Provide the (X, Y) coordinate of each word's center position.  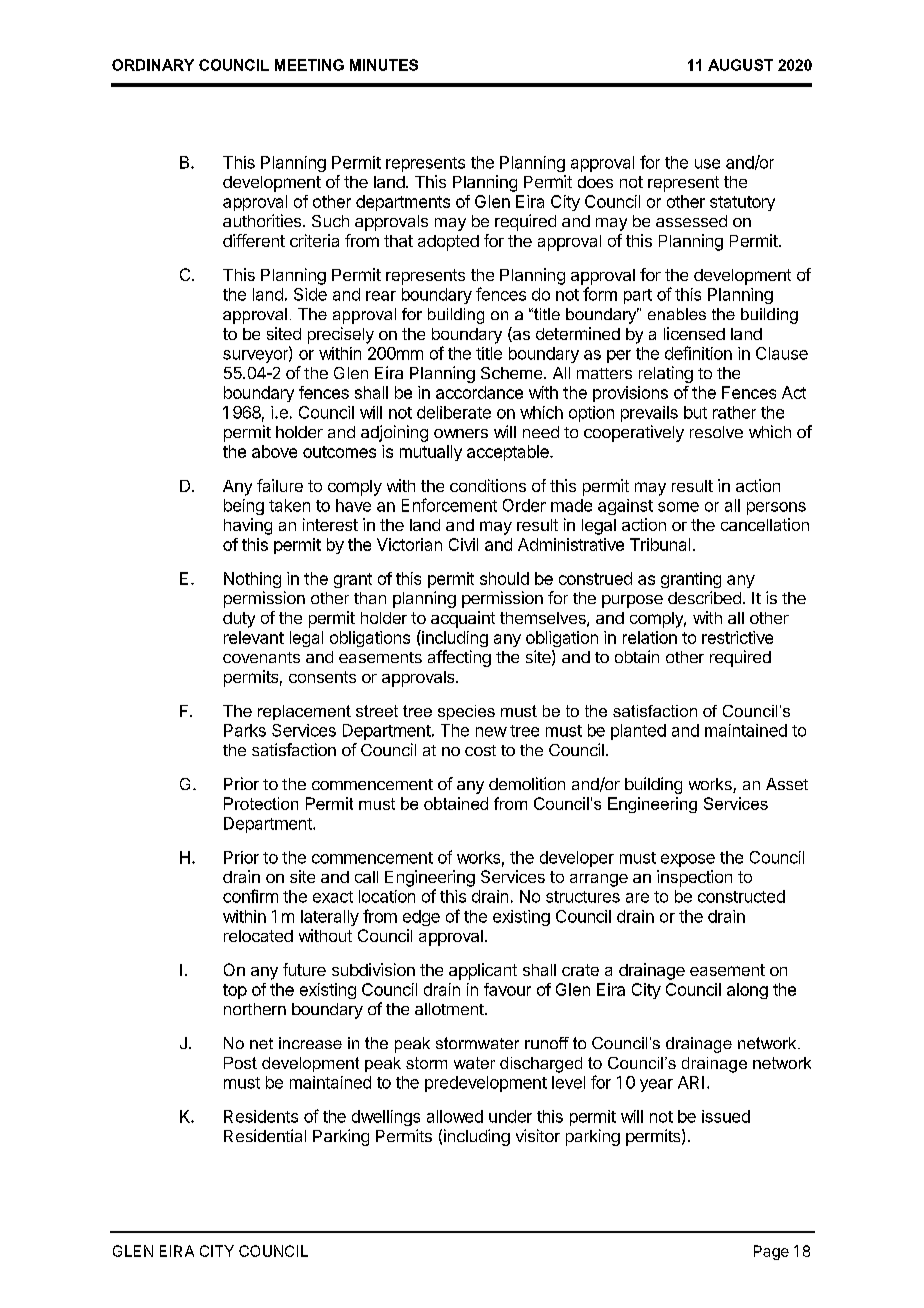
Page (771, 1252)
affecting (459, 658)
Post (240, 1063)
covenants (261, 657)
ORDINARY (153, 65)
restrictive (737, 637)
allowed (455, 1116)
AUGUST (740, 65)
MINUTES (384, 65)
